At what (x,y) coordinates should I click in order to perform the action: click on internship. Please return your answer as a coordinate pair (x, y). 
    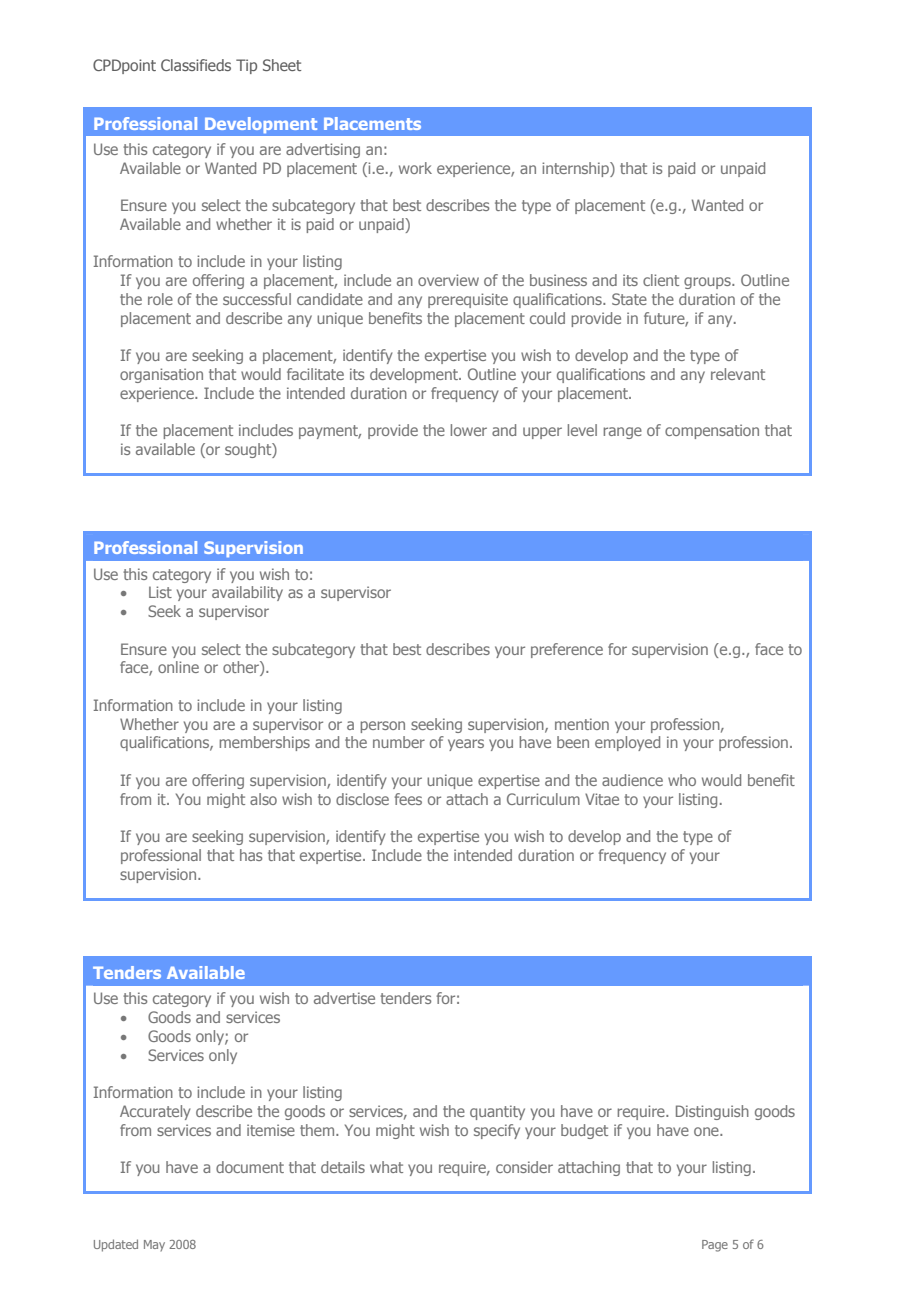
    Looking at the image, I should click on (576, 169).
